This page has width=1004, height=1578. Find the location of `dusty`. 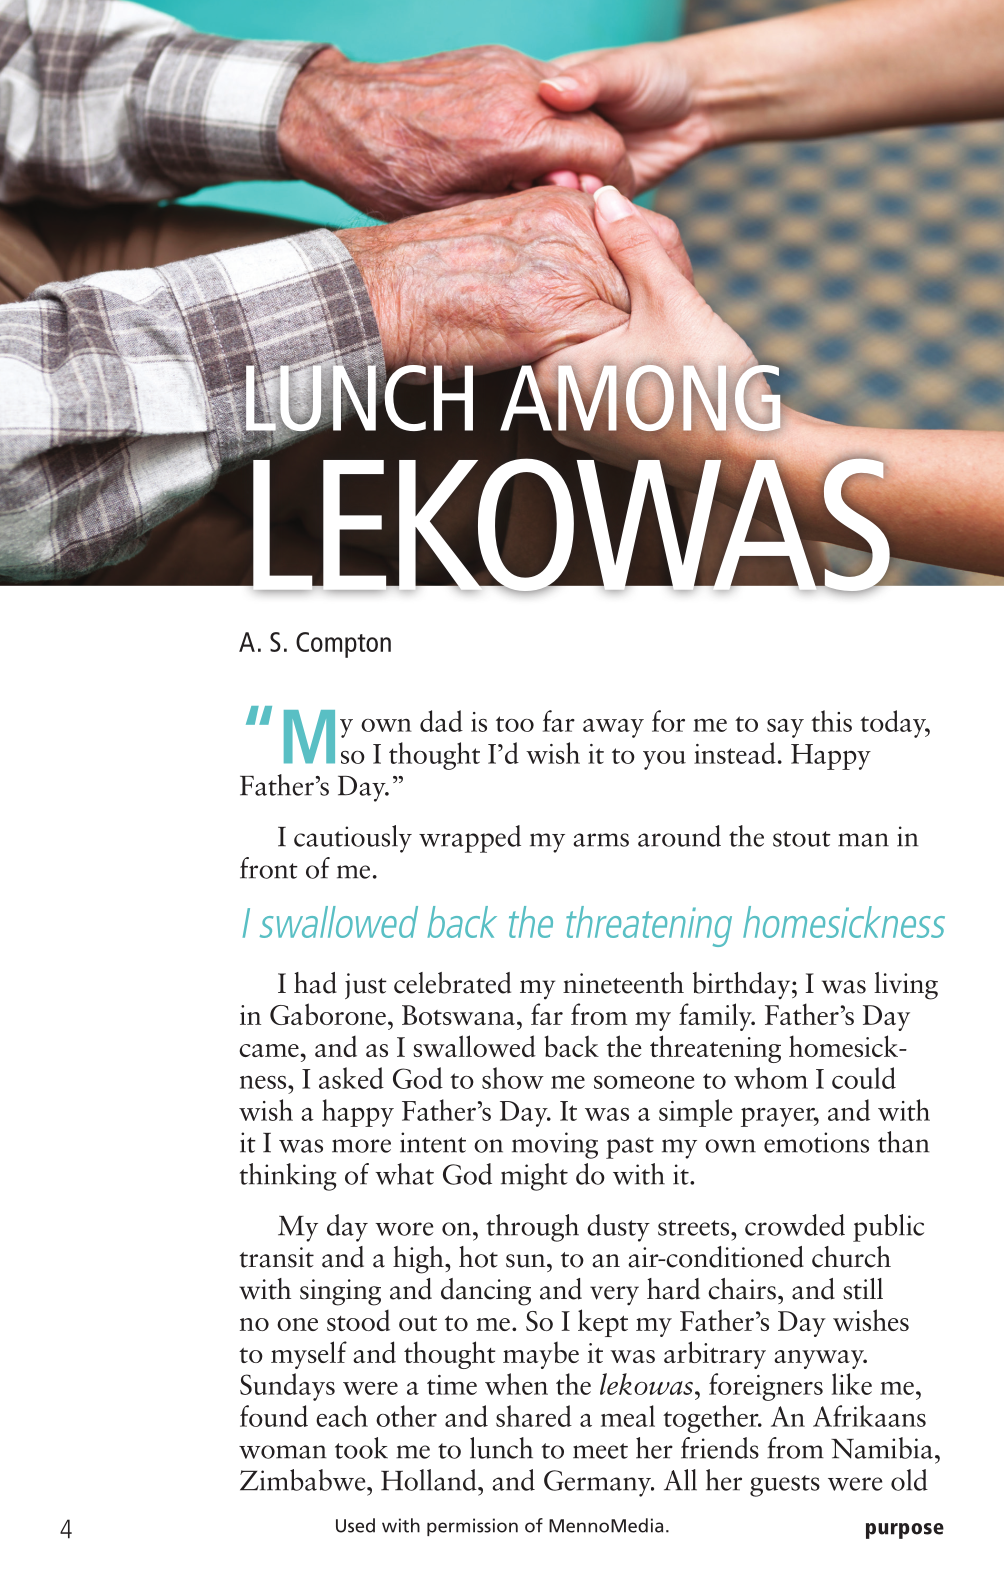

dusty is located at coordinates (618, 1228).
